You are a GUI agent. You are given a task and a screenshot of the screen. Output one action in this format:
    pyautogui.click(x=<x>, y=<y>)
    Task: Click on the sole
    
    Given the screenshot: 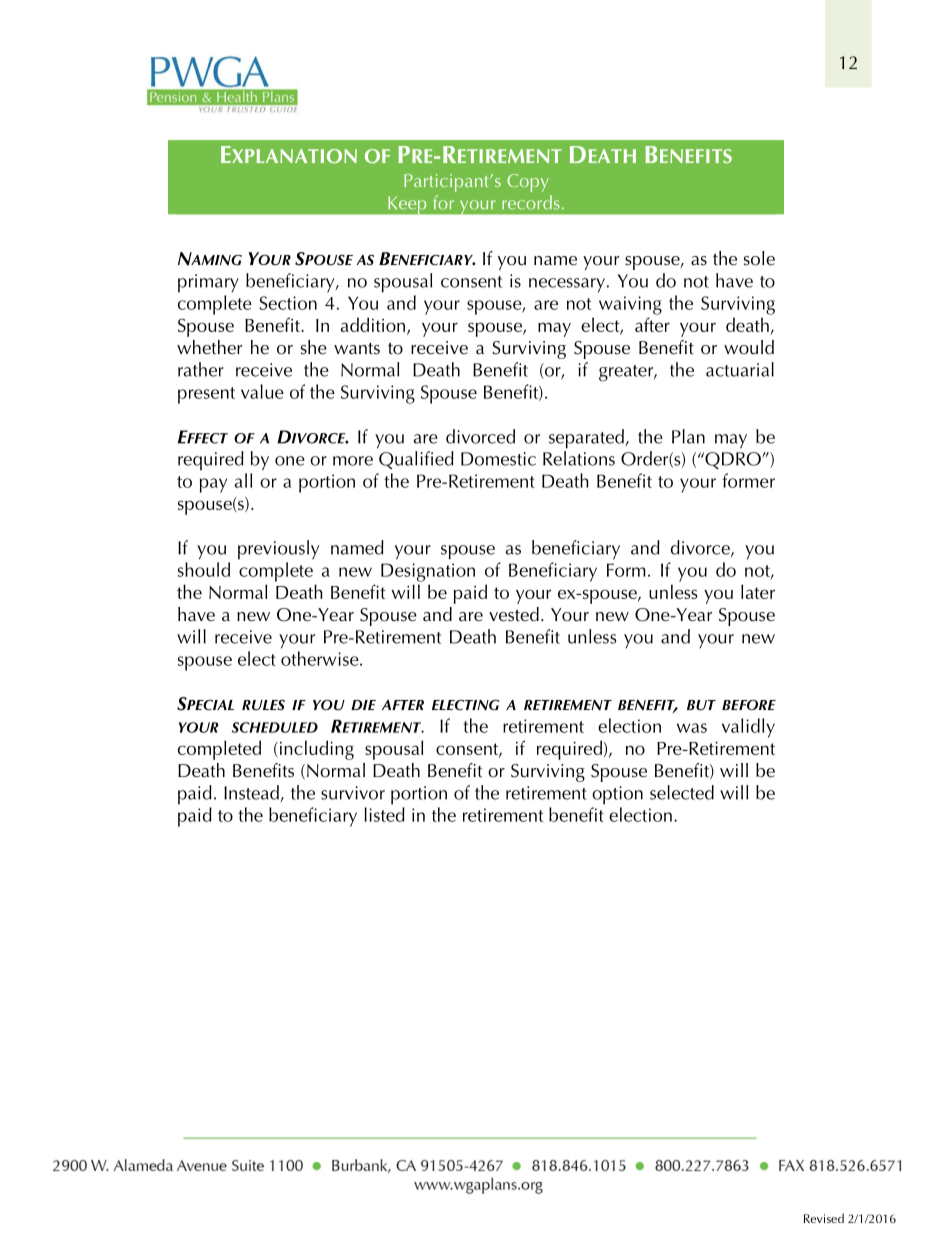 What is the action you would take?
    pyautogui.click(x=759, y=258)
